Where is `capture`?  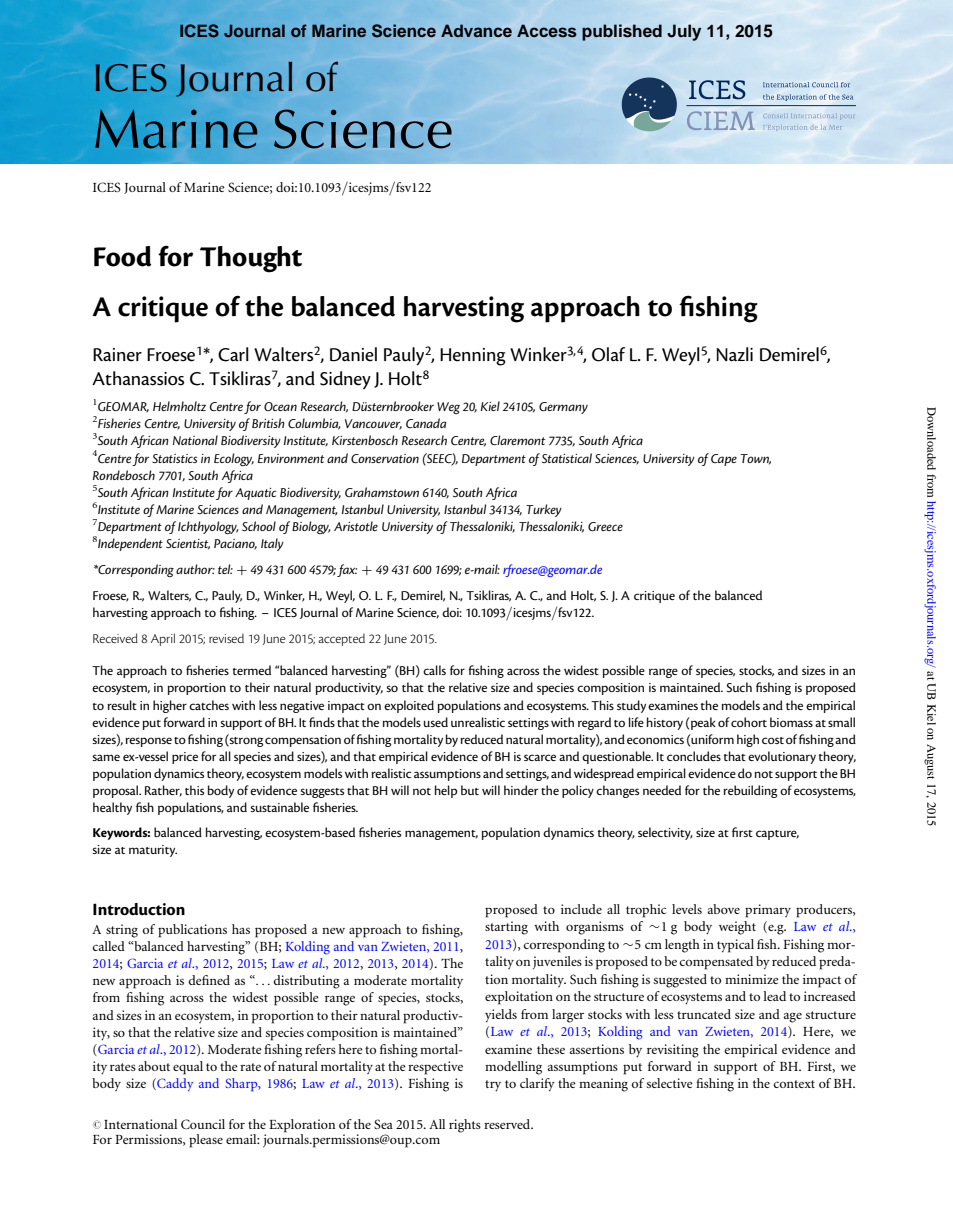
capture is located at coordinates (777, 835).
